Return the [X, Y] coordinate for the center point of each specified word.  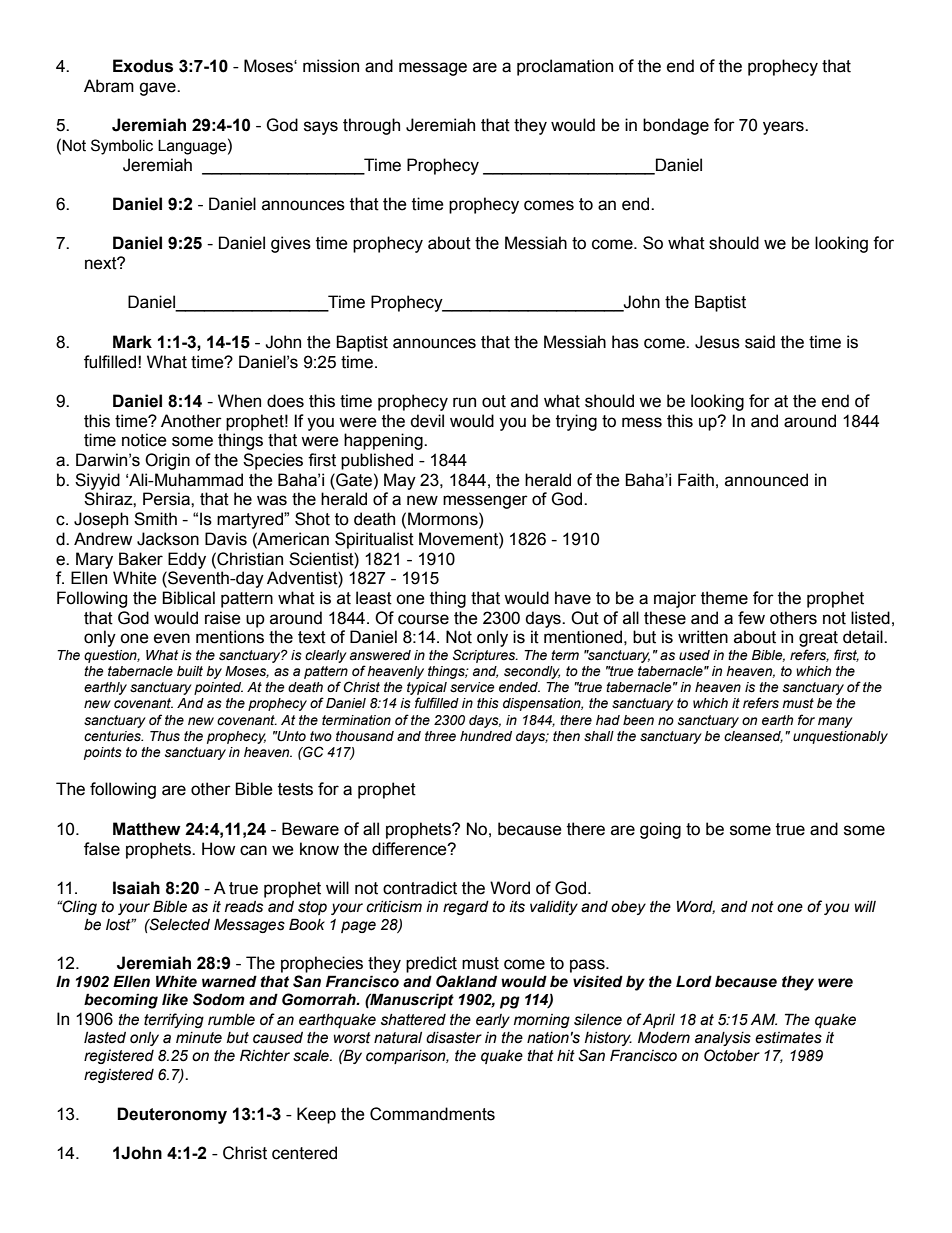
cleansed [753, 737]
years [784, 128]
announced [766, 480]
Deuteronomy [172, 1115]
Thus [165, 736]
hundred [486, 736]
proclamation [565, 67]
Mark [132, 342]
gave [158, 89]
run [464, 402]
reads [244, 907]
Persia [167, 499]
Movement [459, 539]
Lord [694, 981]
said [760, 342]
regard [466, 908]
